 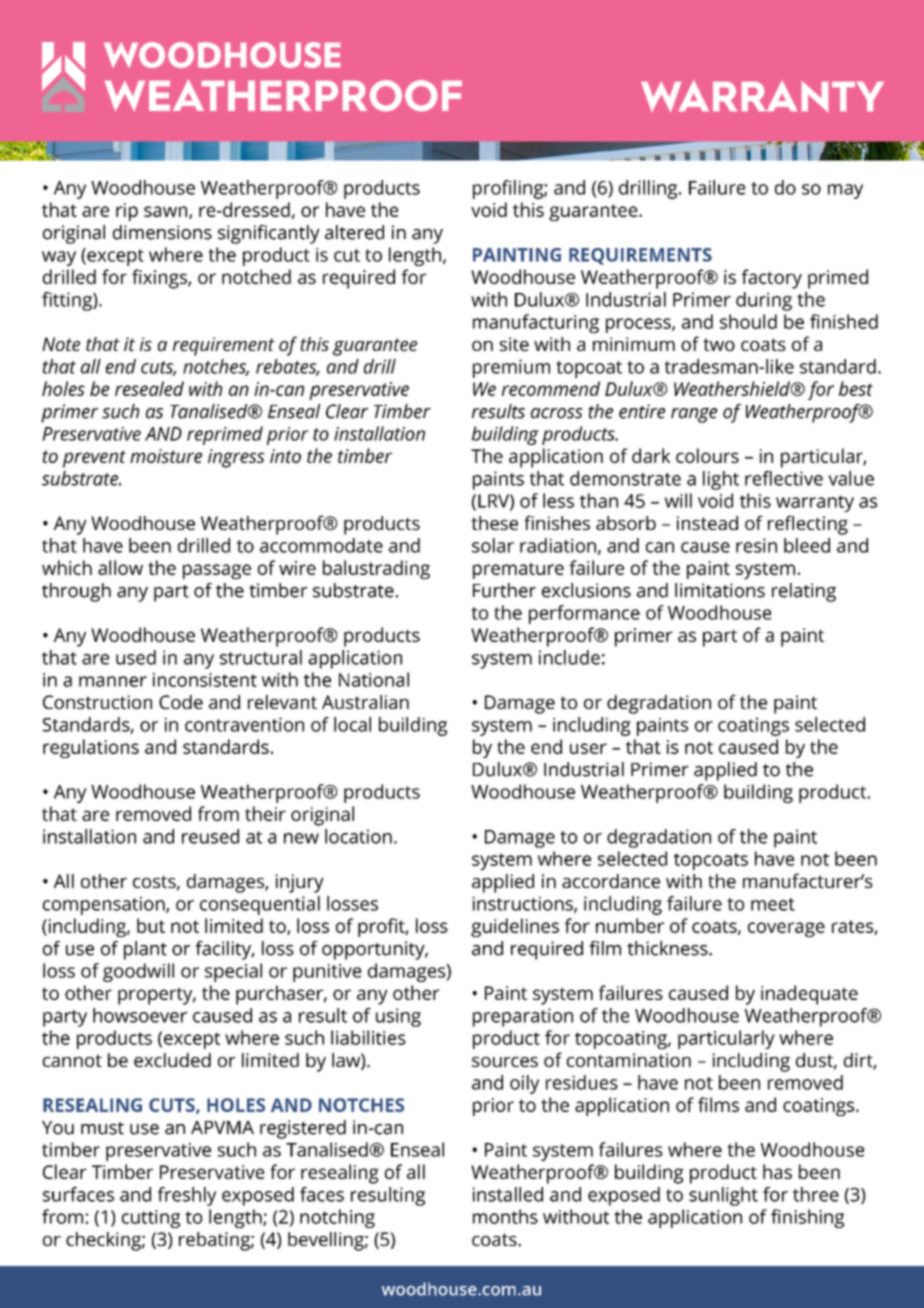 I want to click on freshly, so click(x=187, y=1196).
